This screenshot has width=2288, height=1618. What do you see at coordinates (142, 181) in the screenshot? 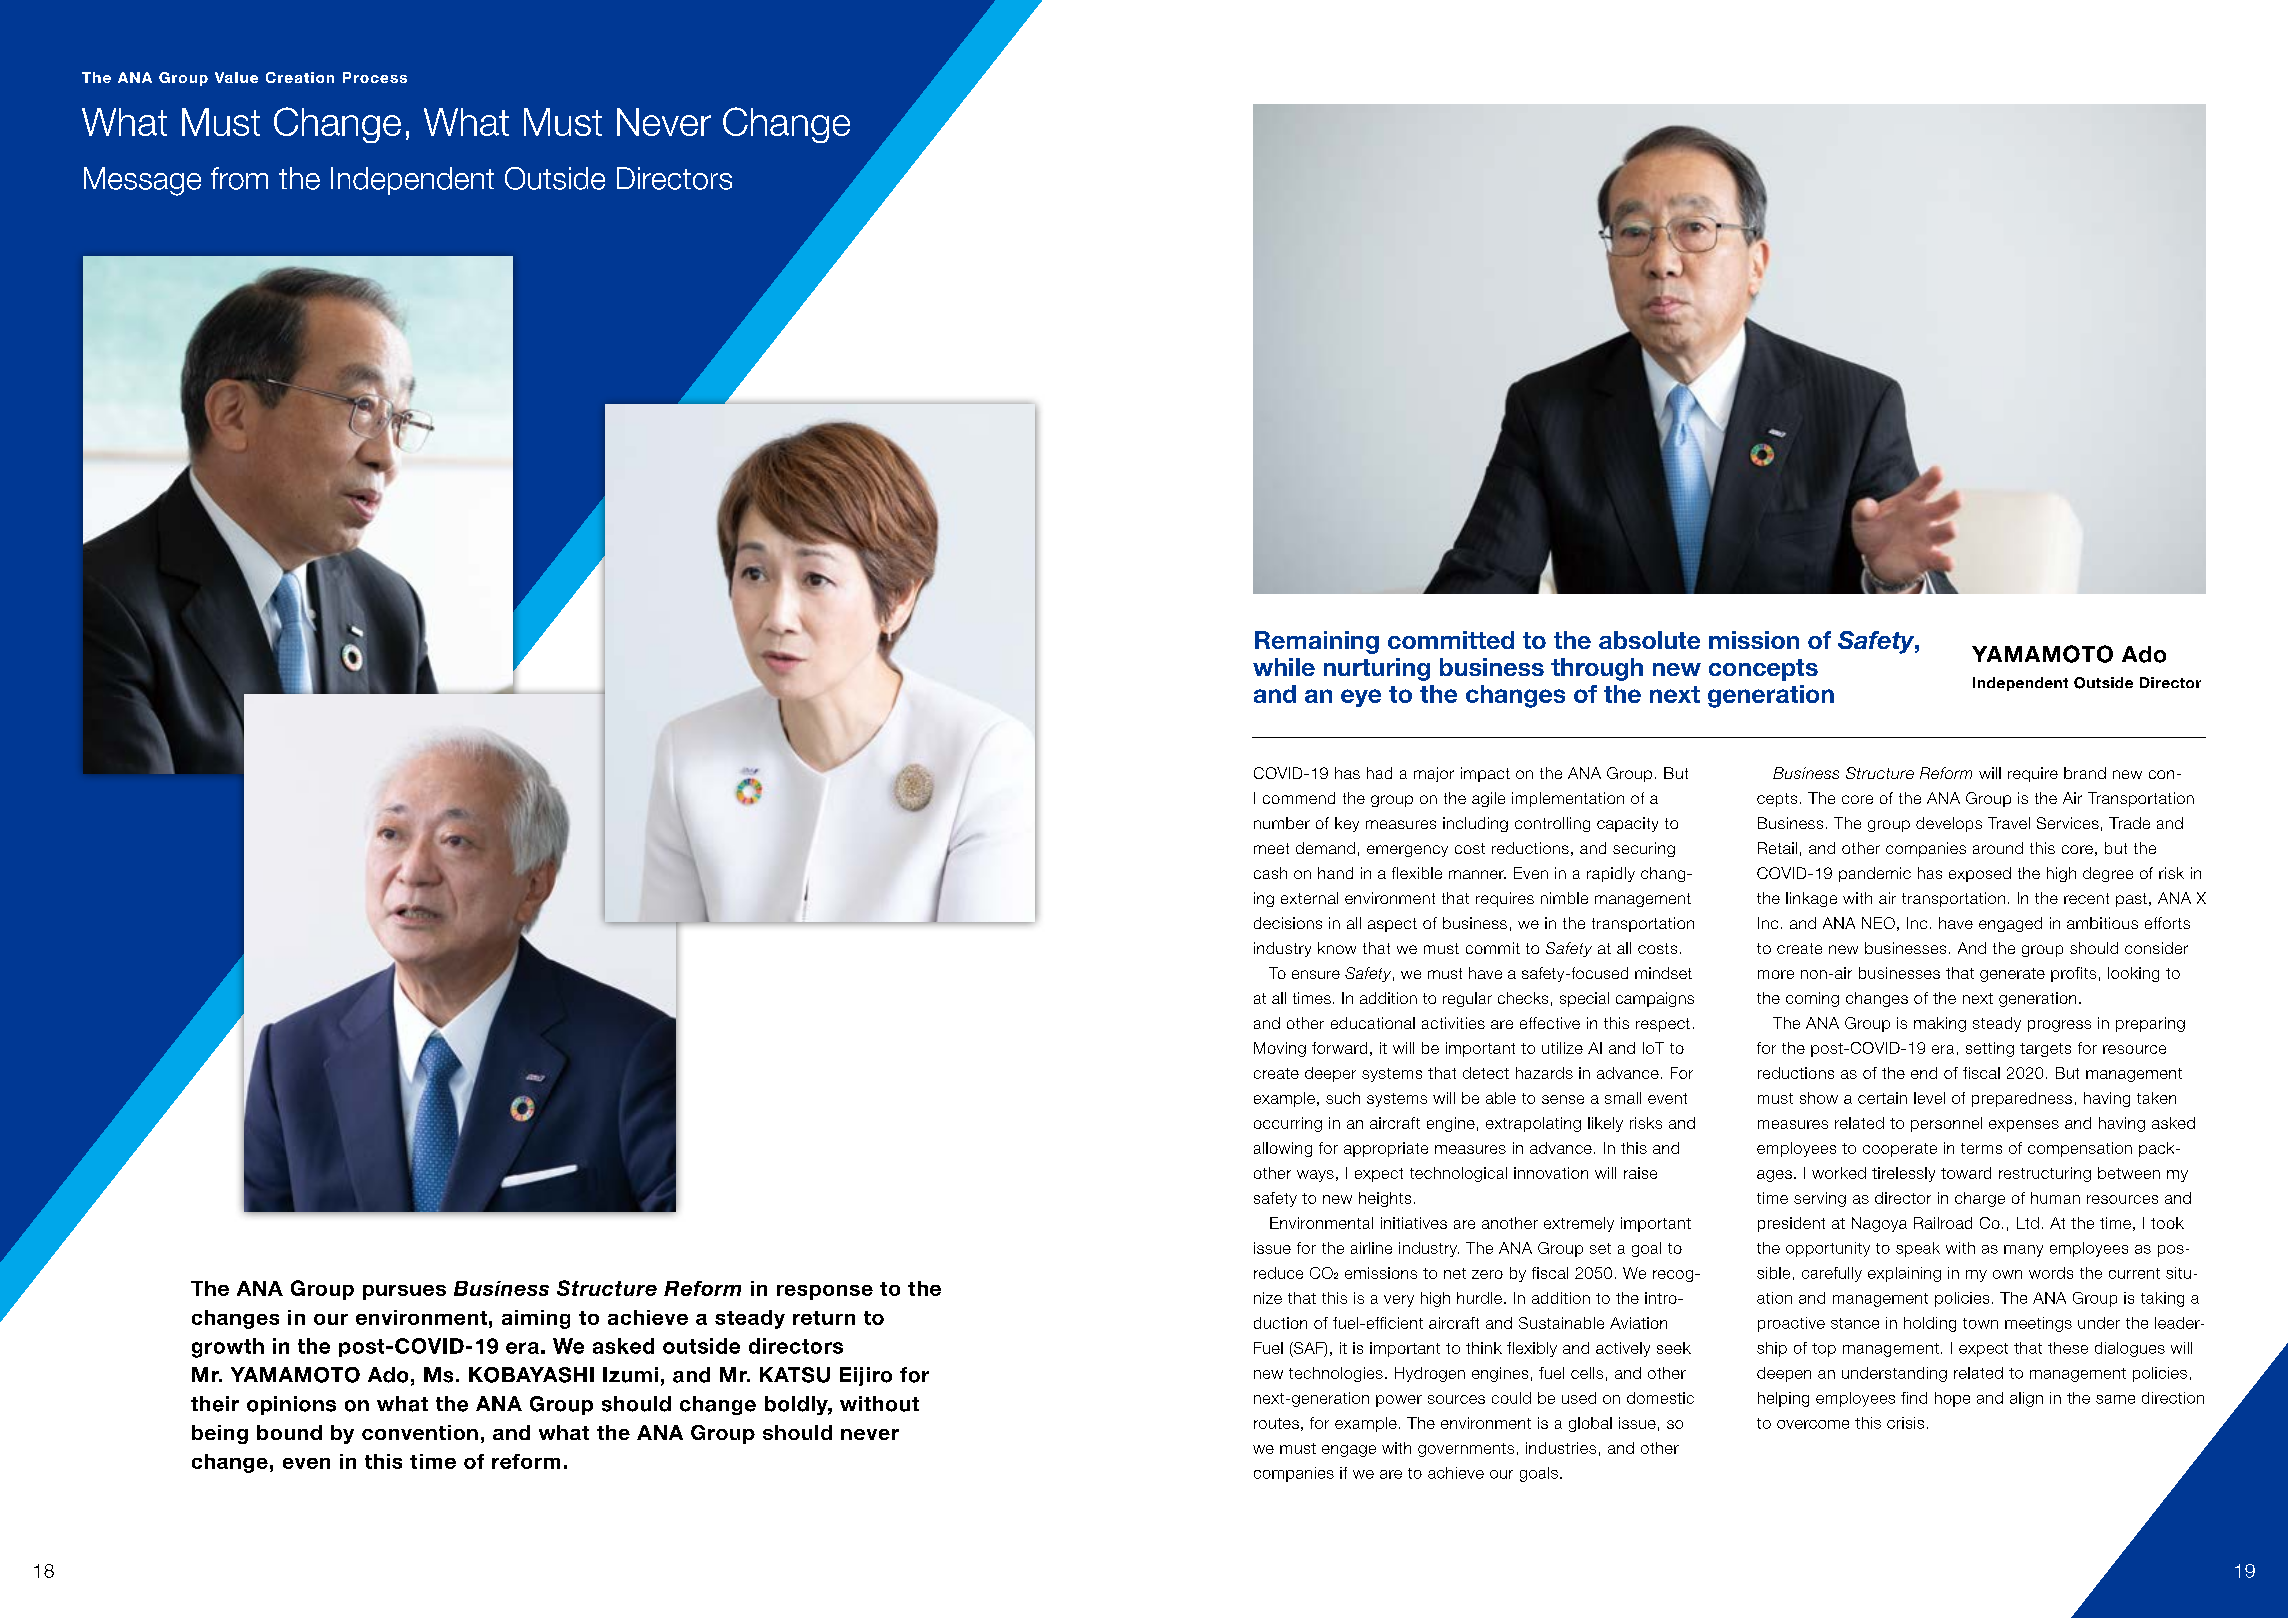
I see `Message` at bounding box center [142, 181].
